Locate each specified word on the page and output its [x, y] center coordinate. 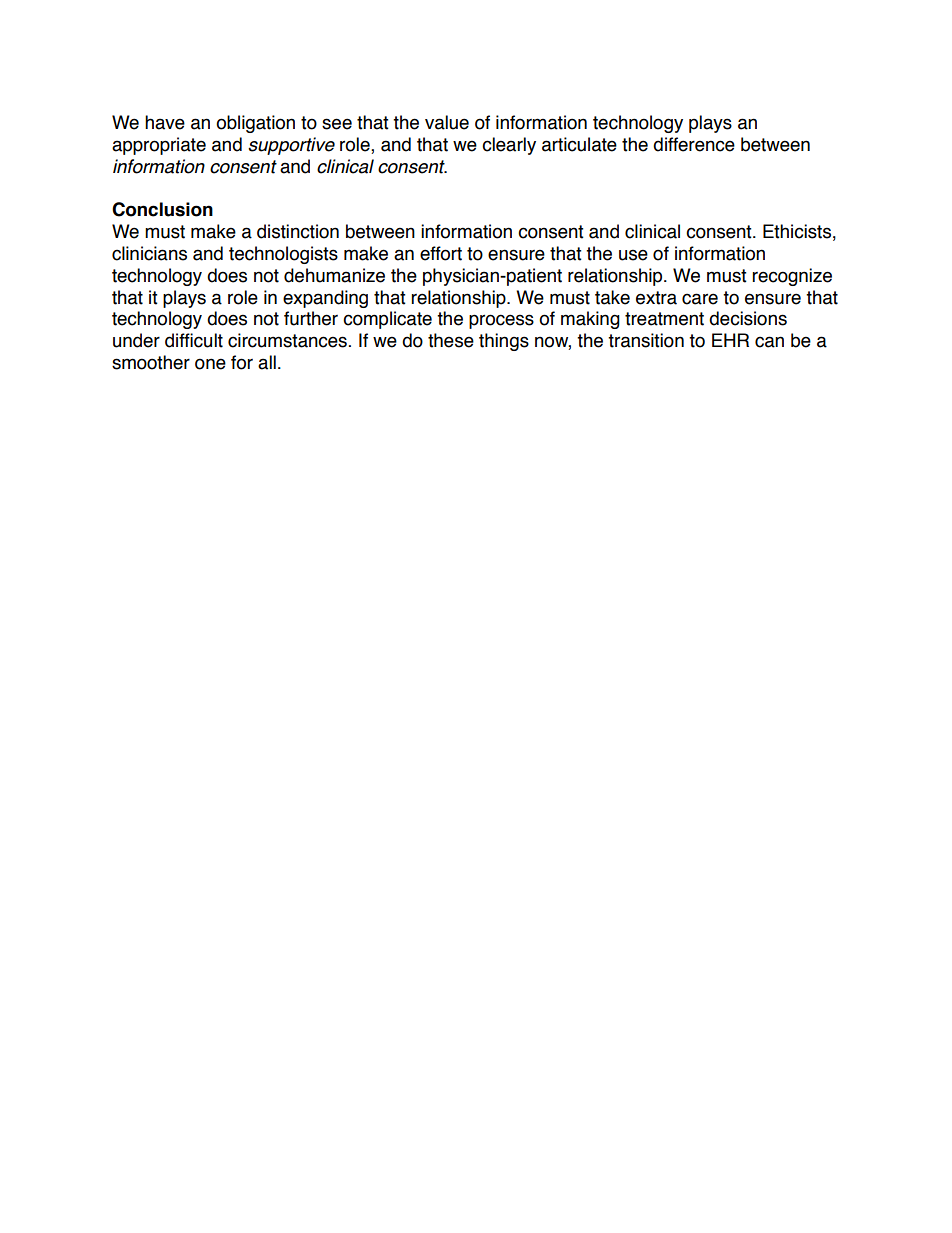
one [210, 364]
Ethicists [797, 231]
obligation [255, 124]
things [504, 342]
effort [441, 253]
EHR [730, 340]
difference [694, 144]
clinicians [149, 253]
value [447, 122]
